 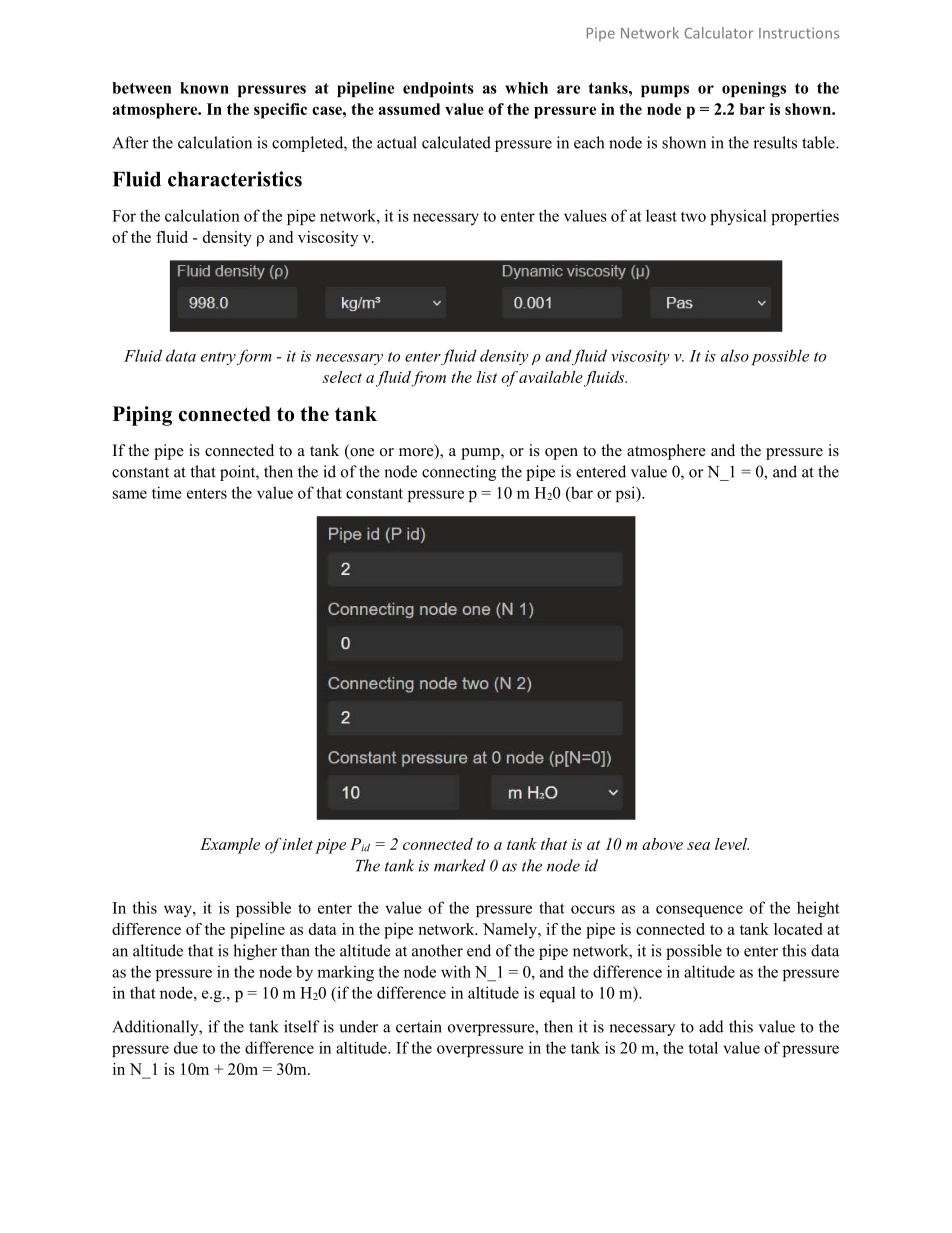 What do you see at coordinates (526, 88) in the page?
I see `which` at bounding box center [526, 88].
